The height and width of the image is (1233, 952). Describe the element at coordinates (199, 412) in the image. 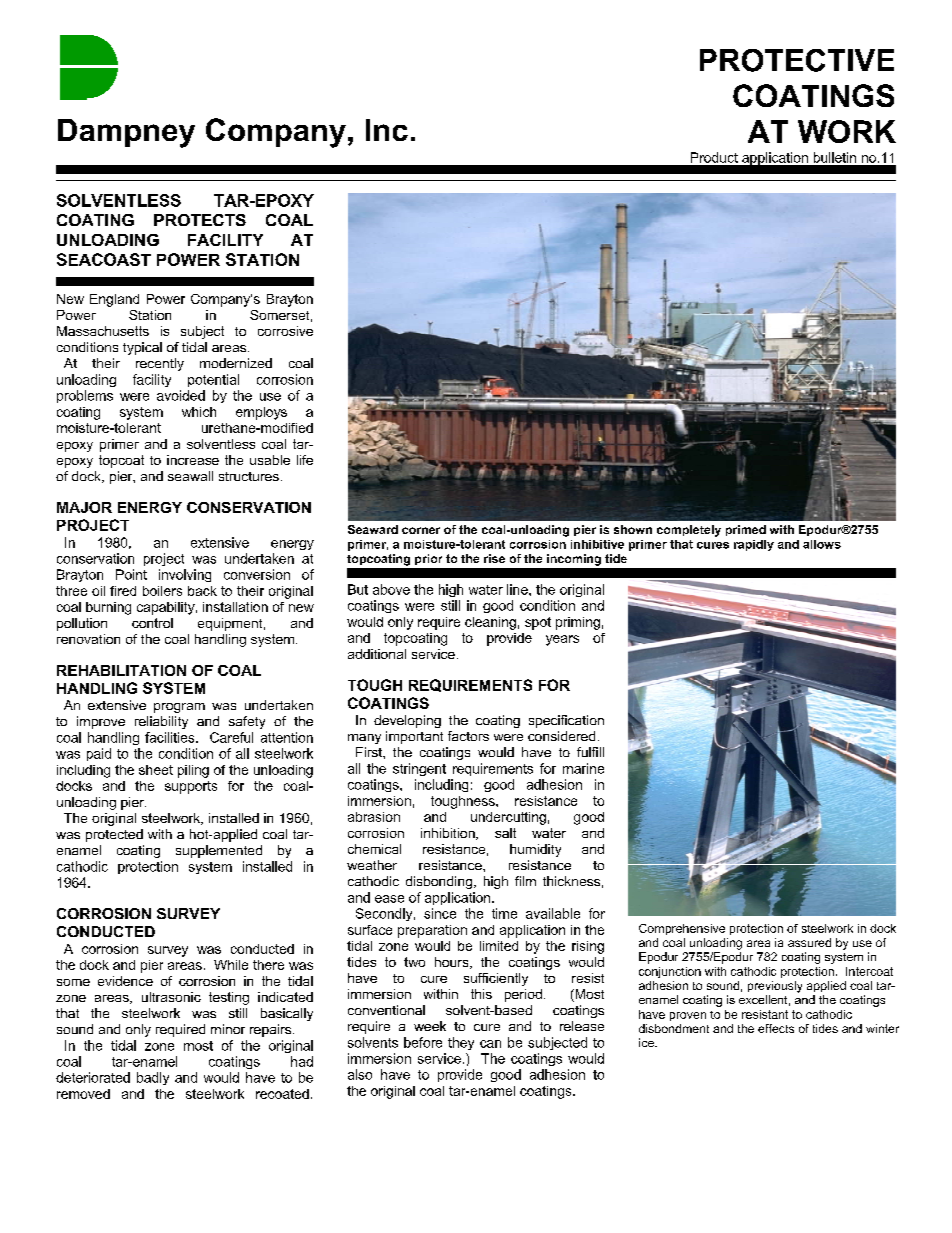

I see `which` at that location.
